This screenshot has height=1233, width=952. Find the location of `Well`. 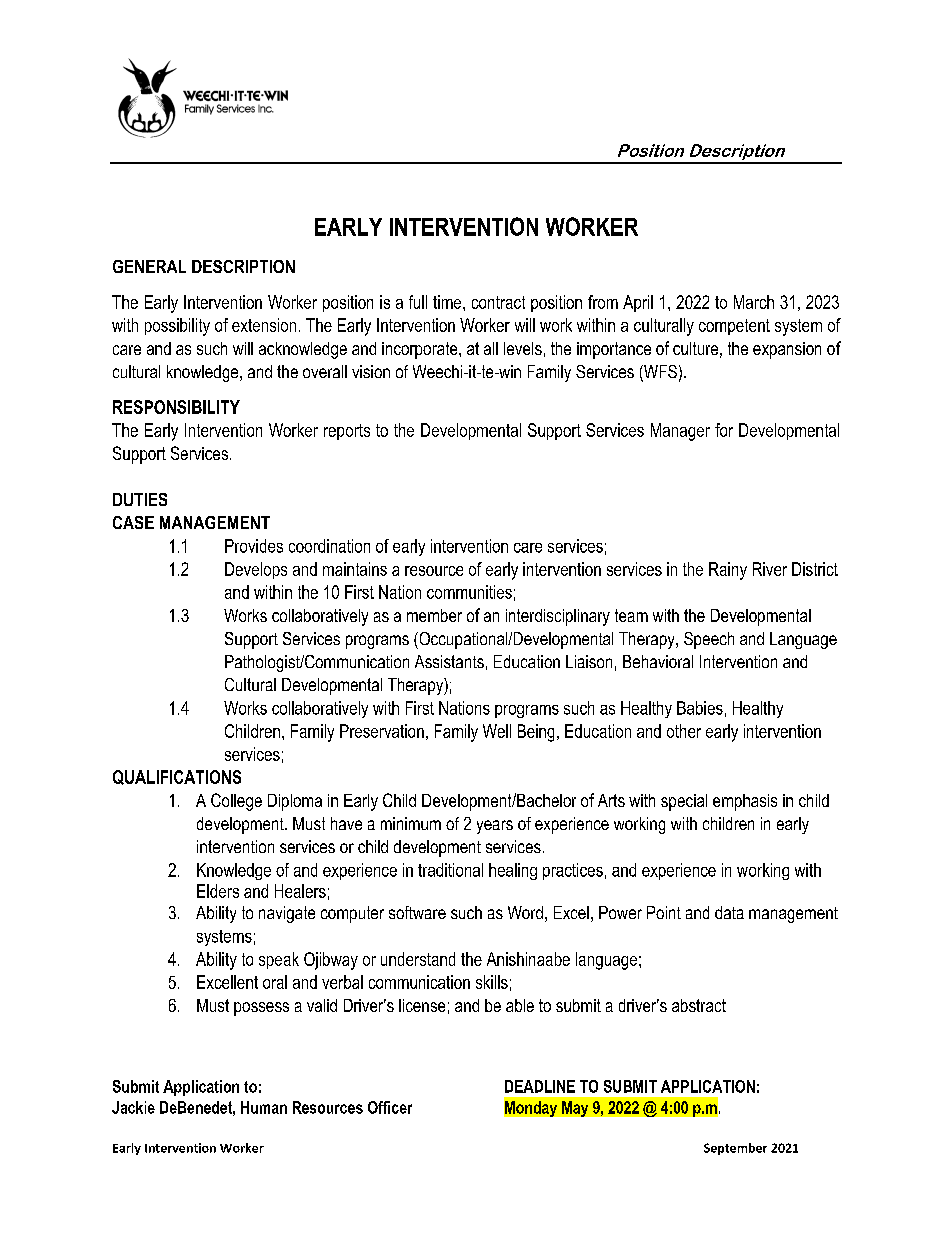

Well is located at coordinates (497, 731).
